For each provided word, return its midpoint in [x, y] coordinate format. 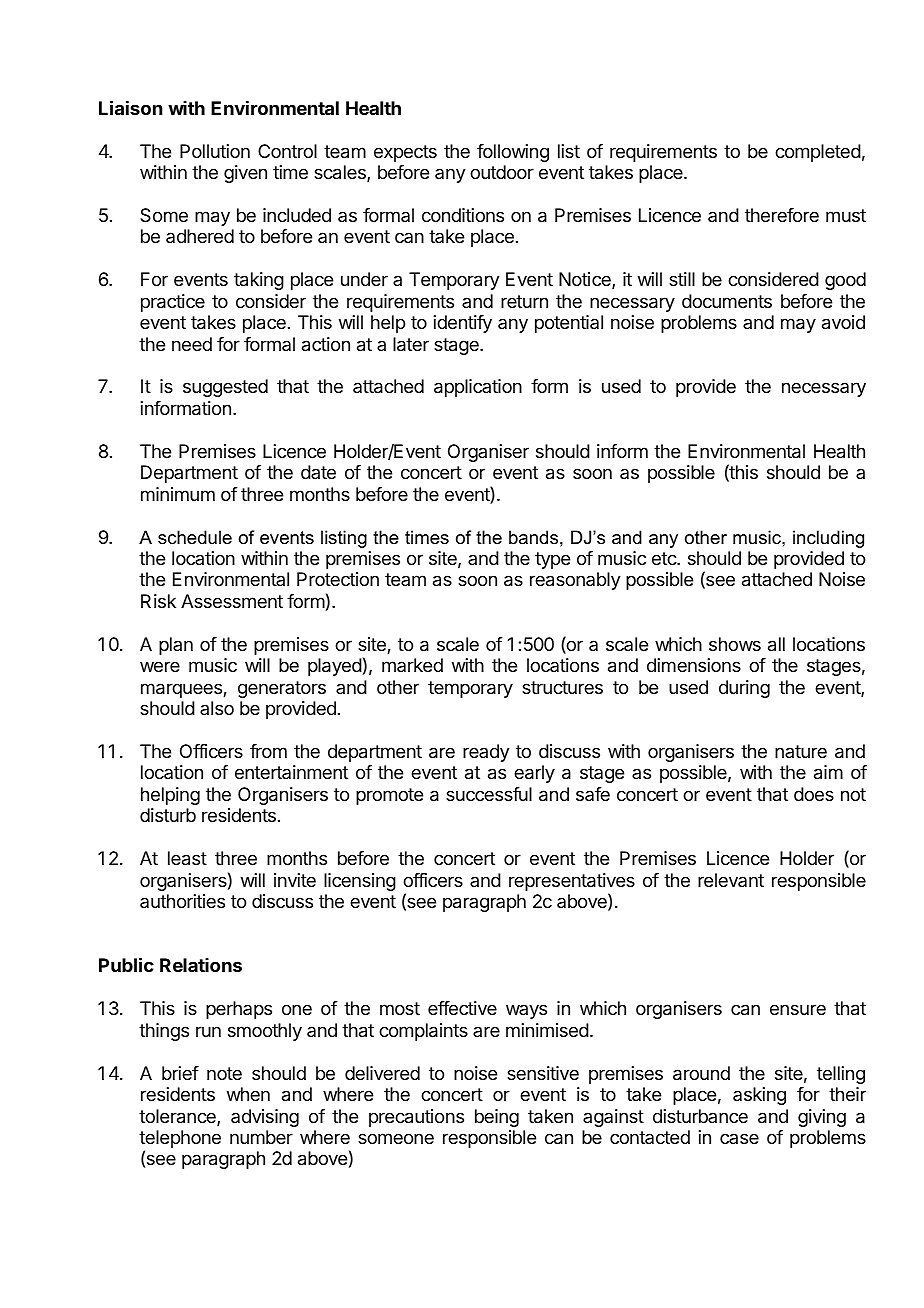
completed [818, 153]
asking [759, 1096]
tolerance [178, 1117]
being [497, 1118]
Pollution [215, 151]
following [513, 153]
